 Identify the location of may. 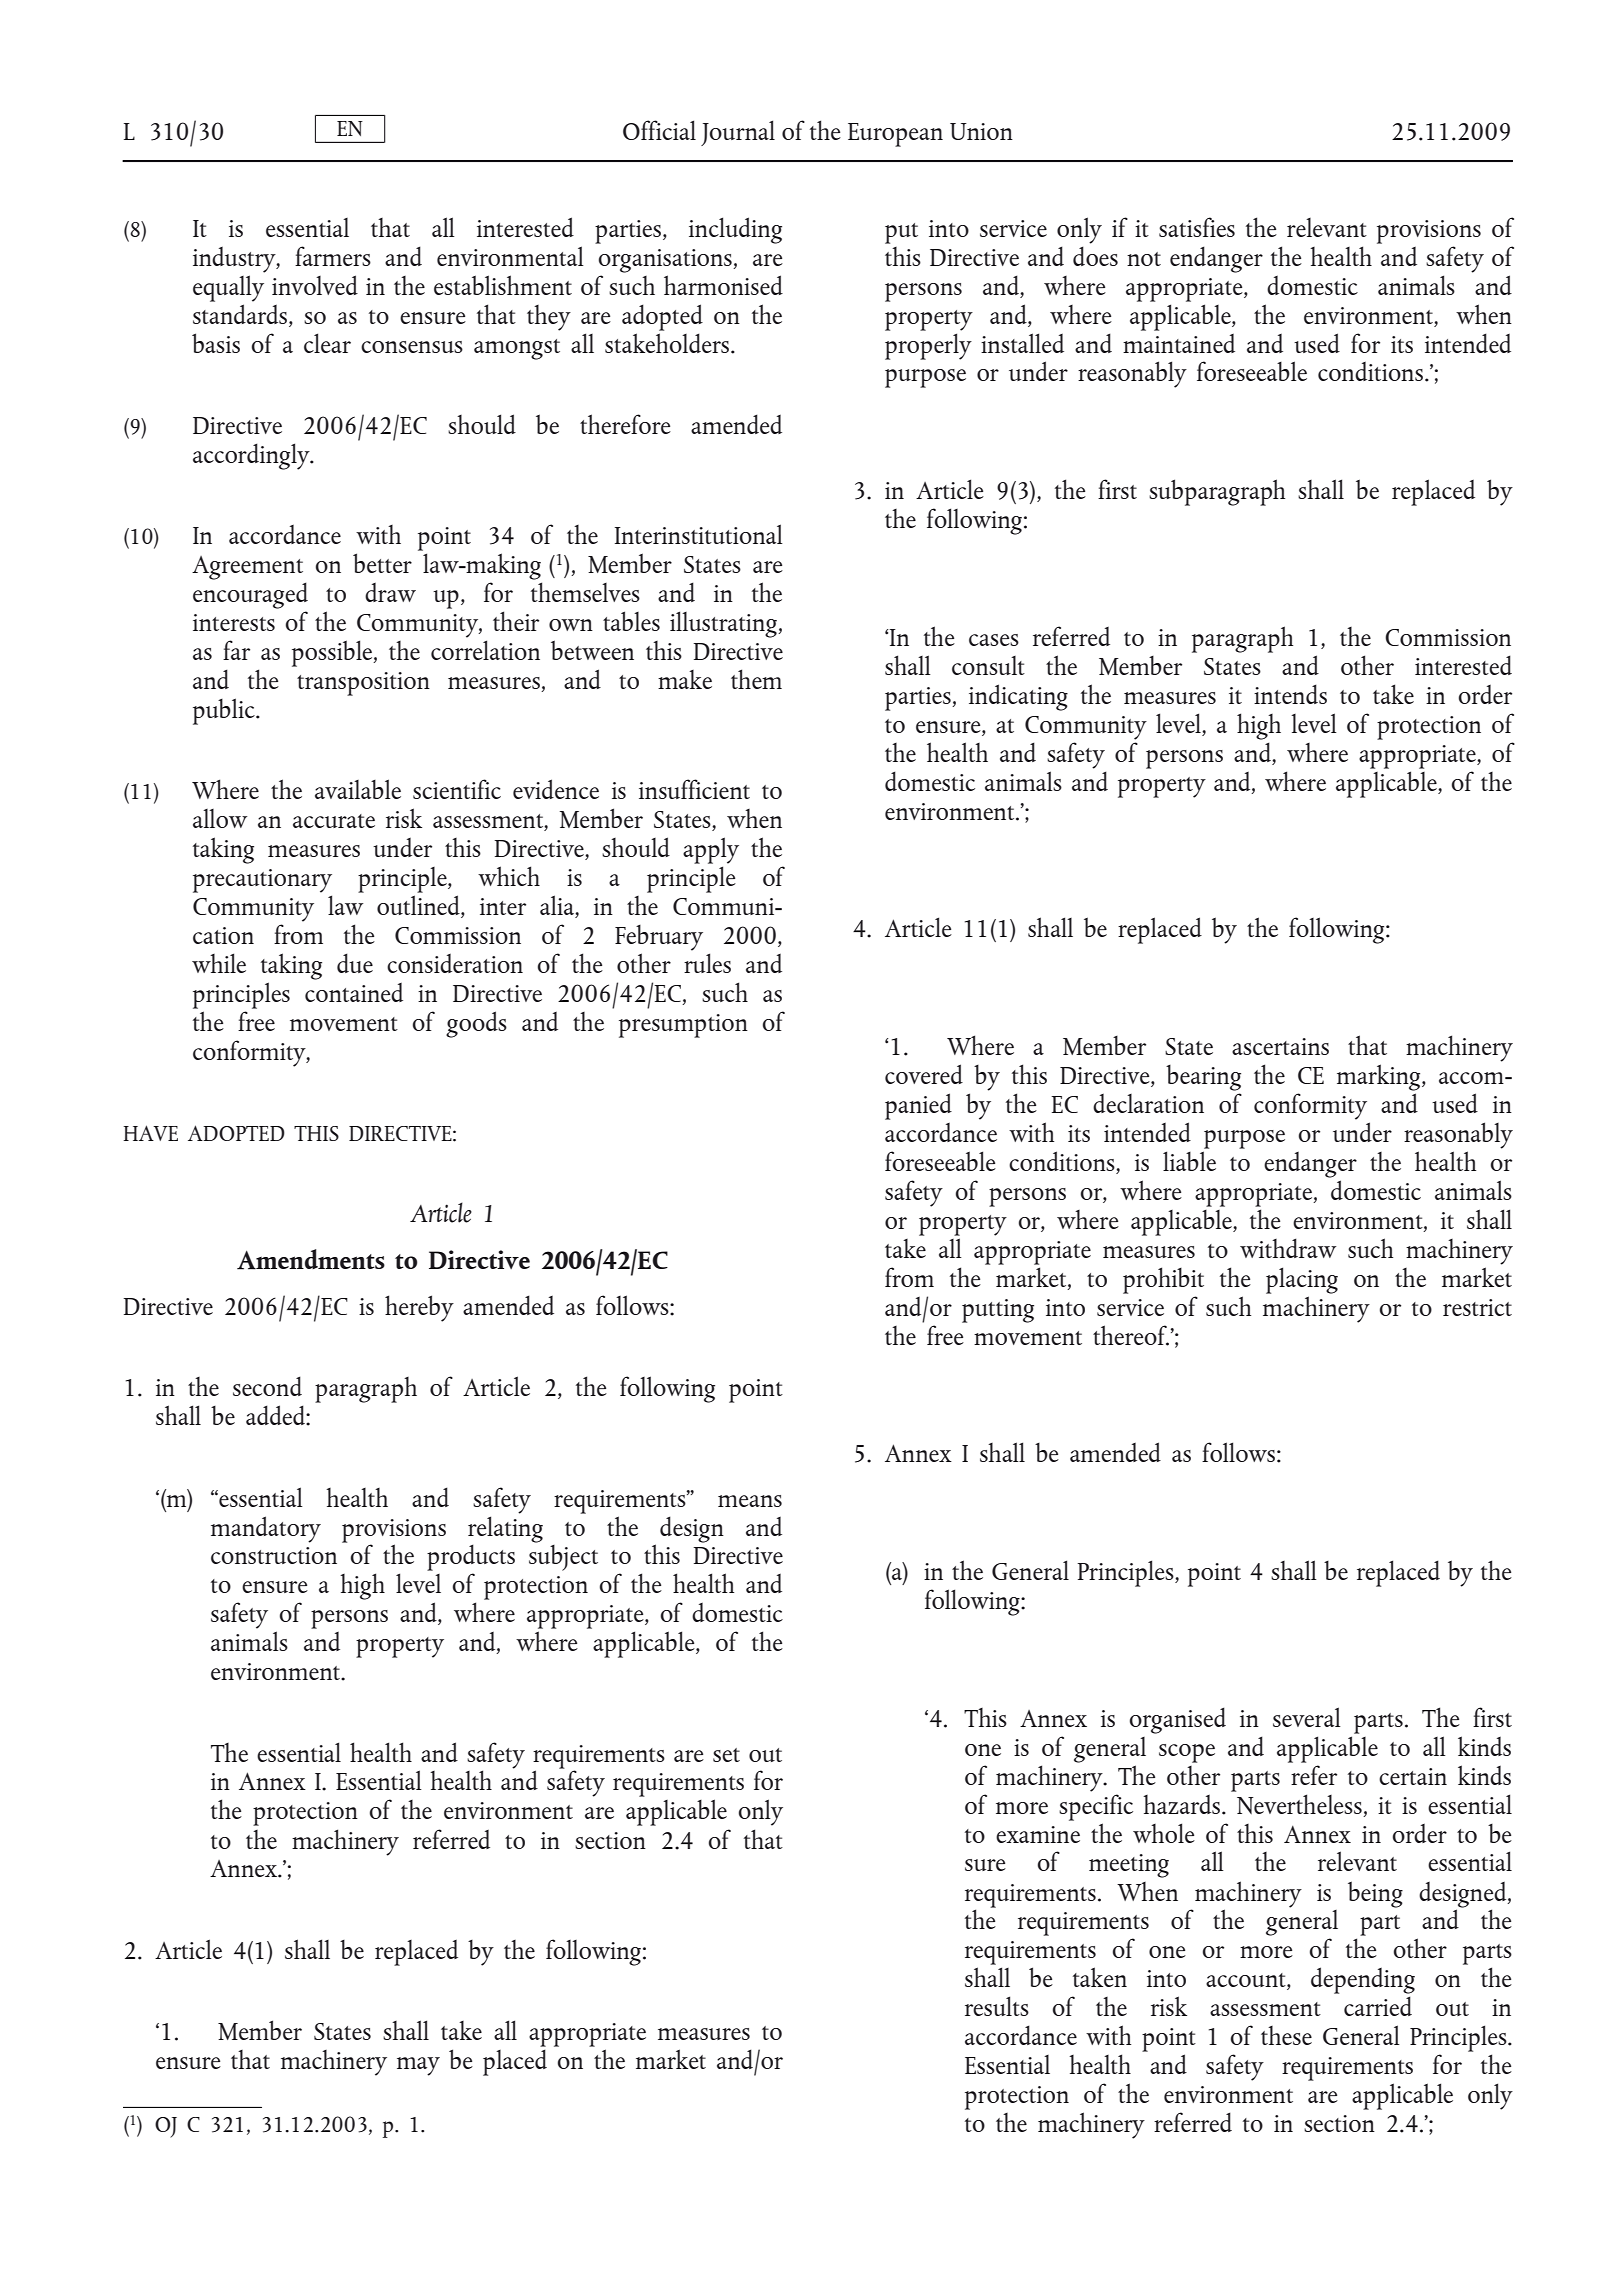
(418, 2066).
